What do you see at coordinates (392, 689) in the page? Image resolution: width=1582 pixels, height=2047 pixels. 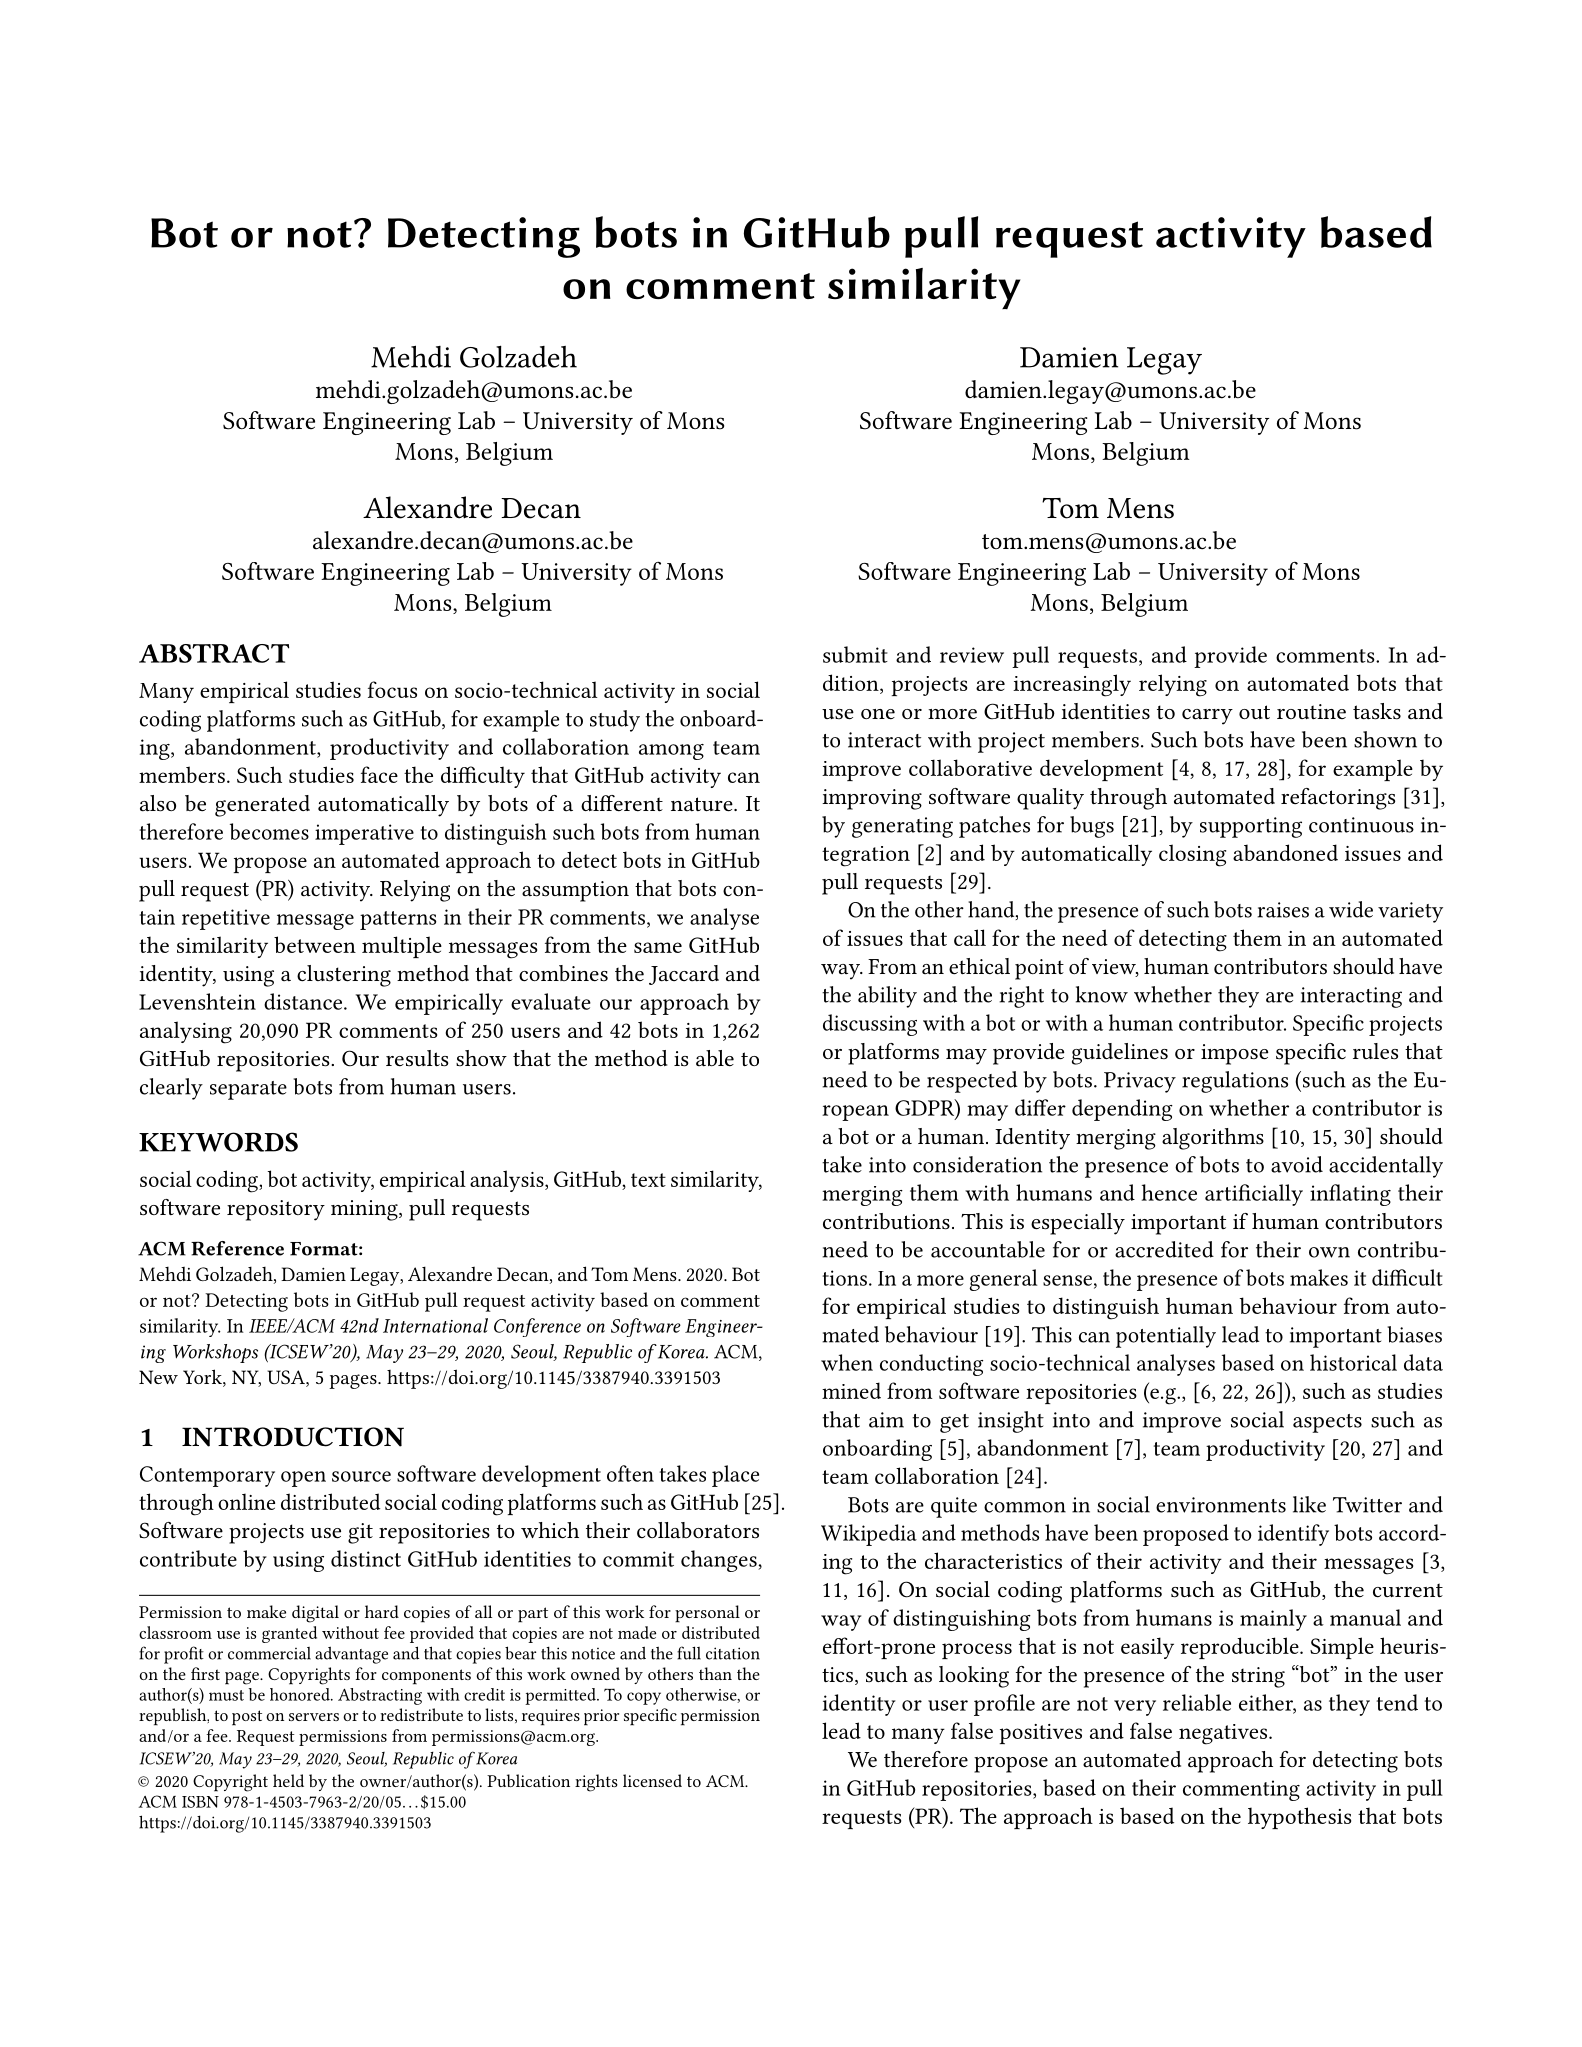 I see `focus` at bounding box center [392, 689].
